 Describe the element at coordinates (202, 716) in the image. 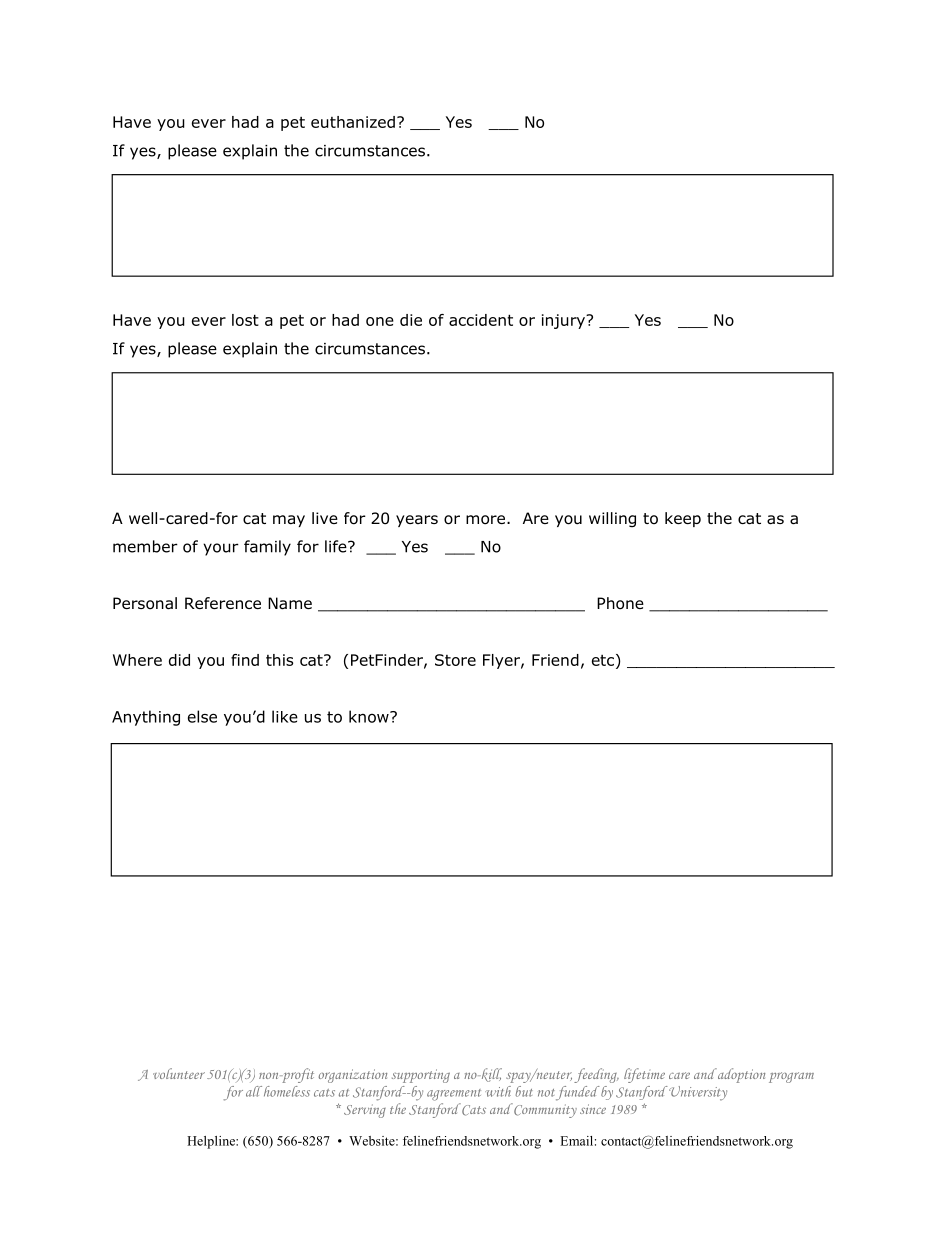

I see `else` at that location.
